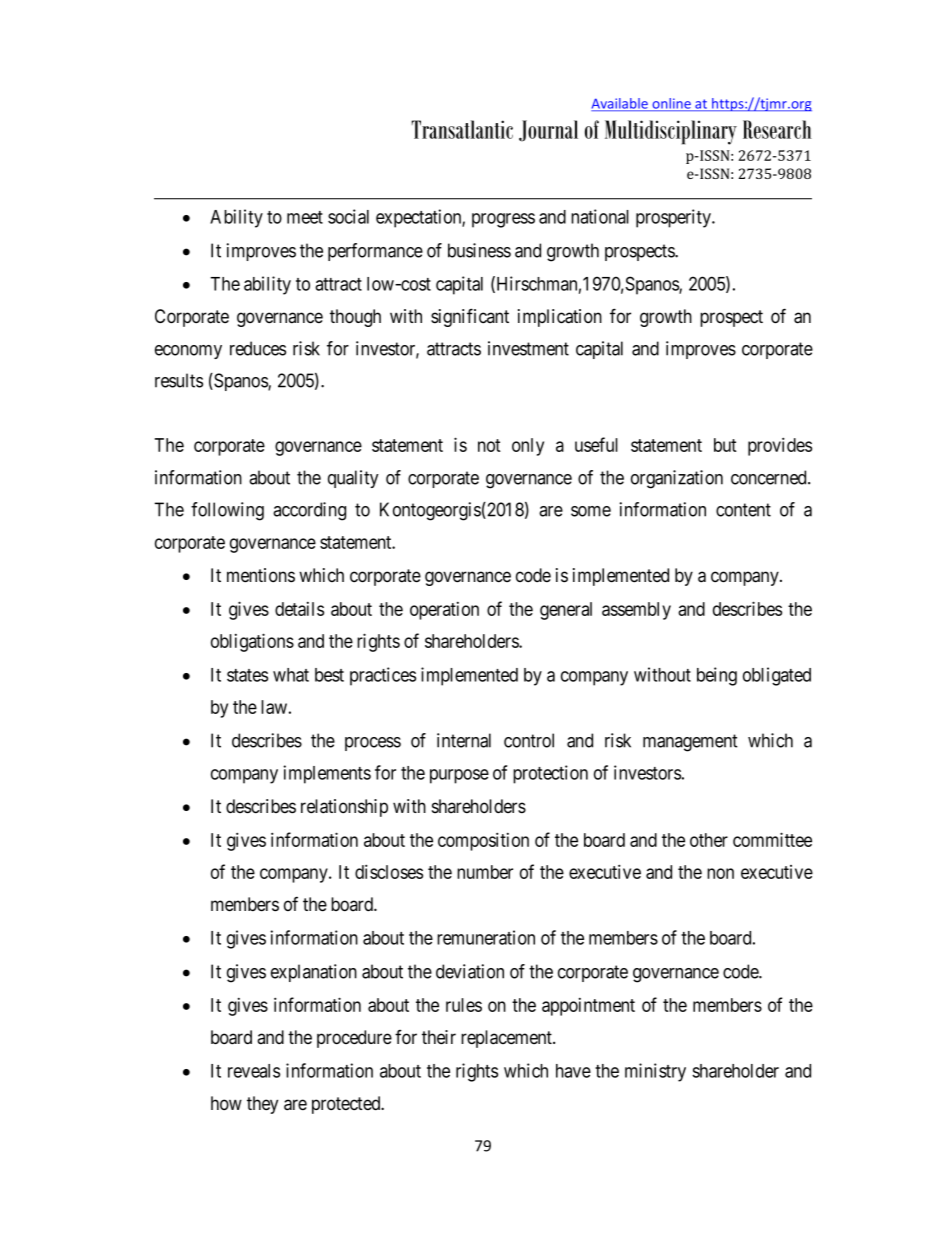 This page has height=1233, width=952. Describe the element at coordinates (636, 611) in the page. I see `assembly` at that location.
